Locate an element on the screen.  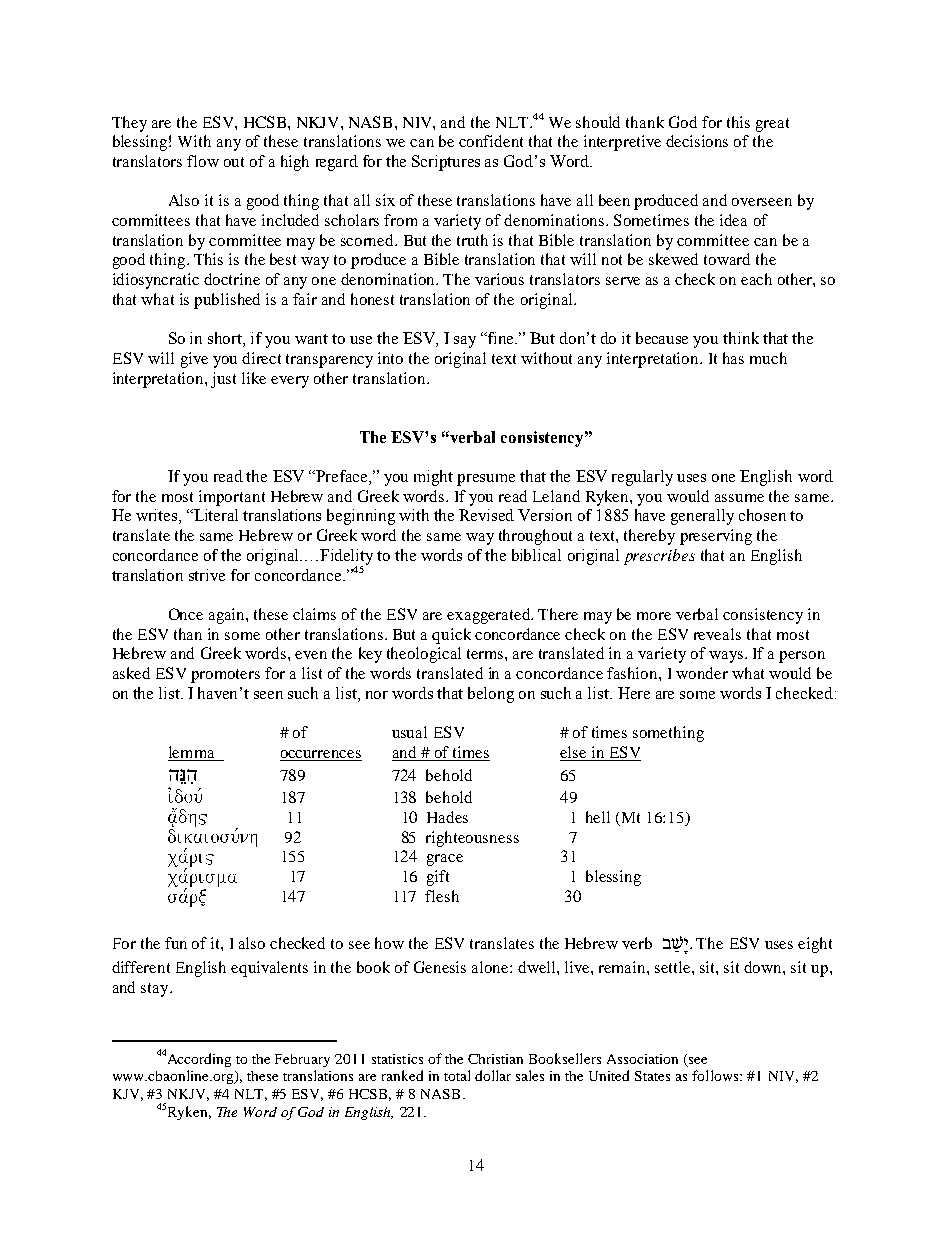
Christian is located at coordinates (495, 1059).
